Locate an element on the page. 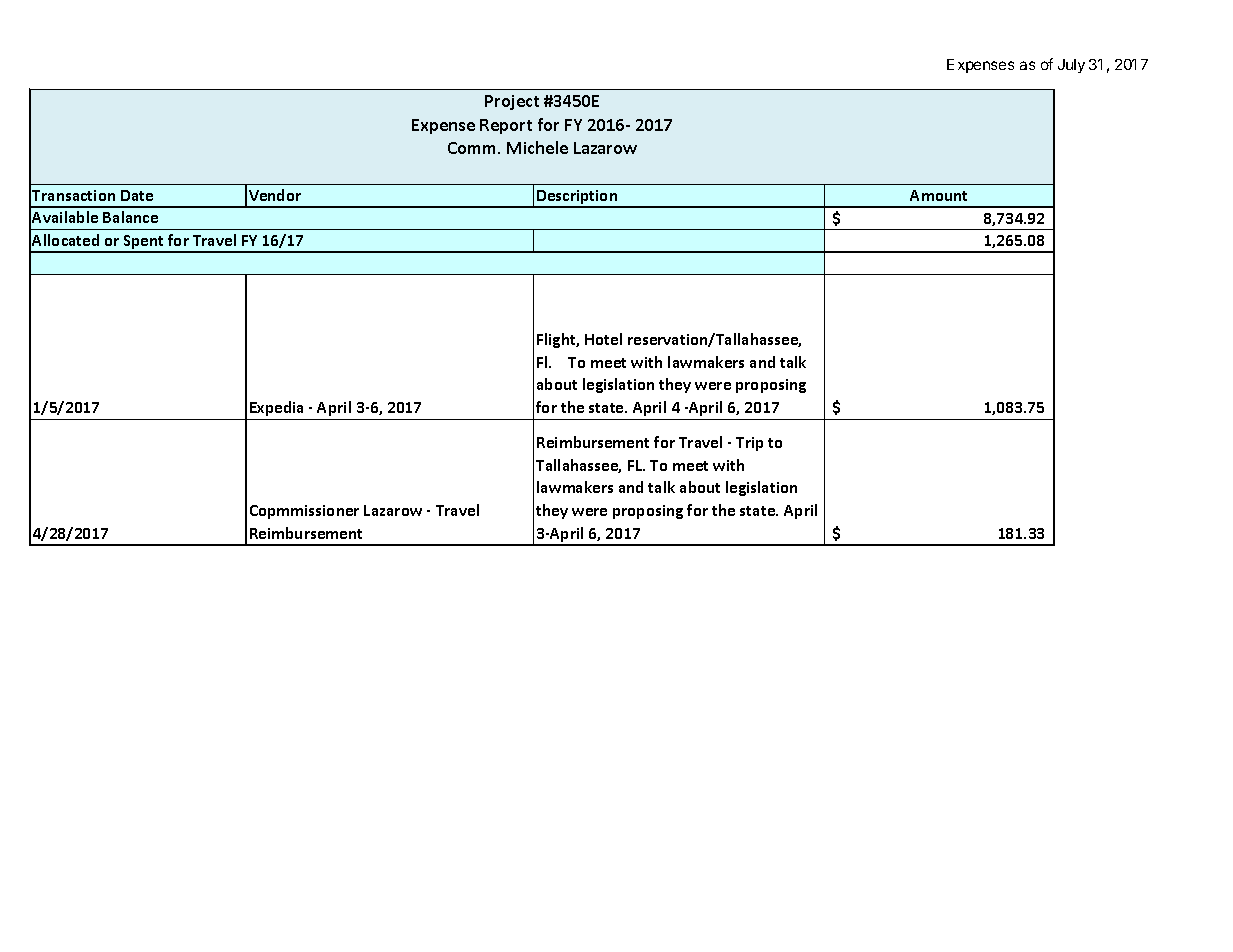 Image resolution: width=1233 pixels, height=952 pixels. Amount is located at coordinates (938, 195).
